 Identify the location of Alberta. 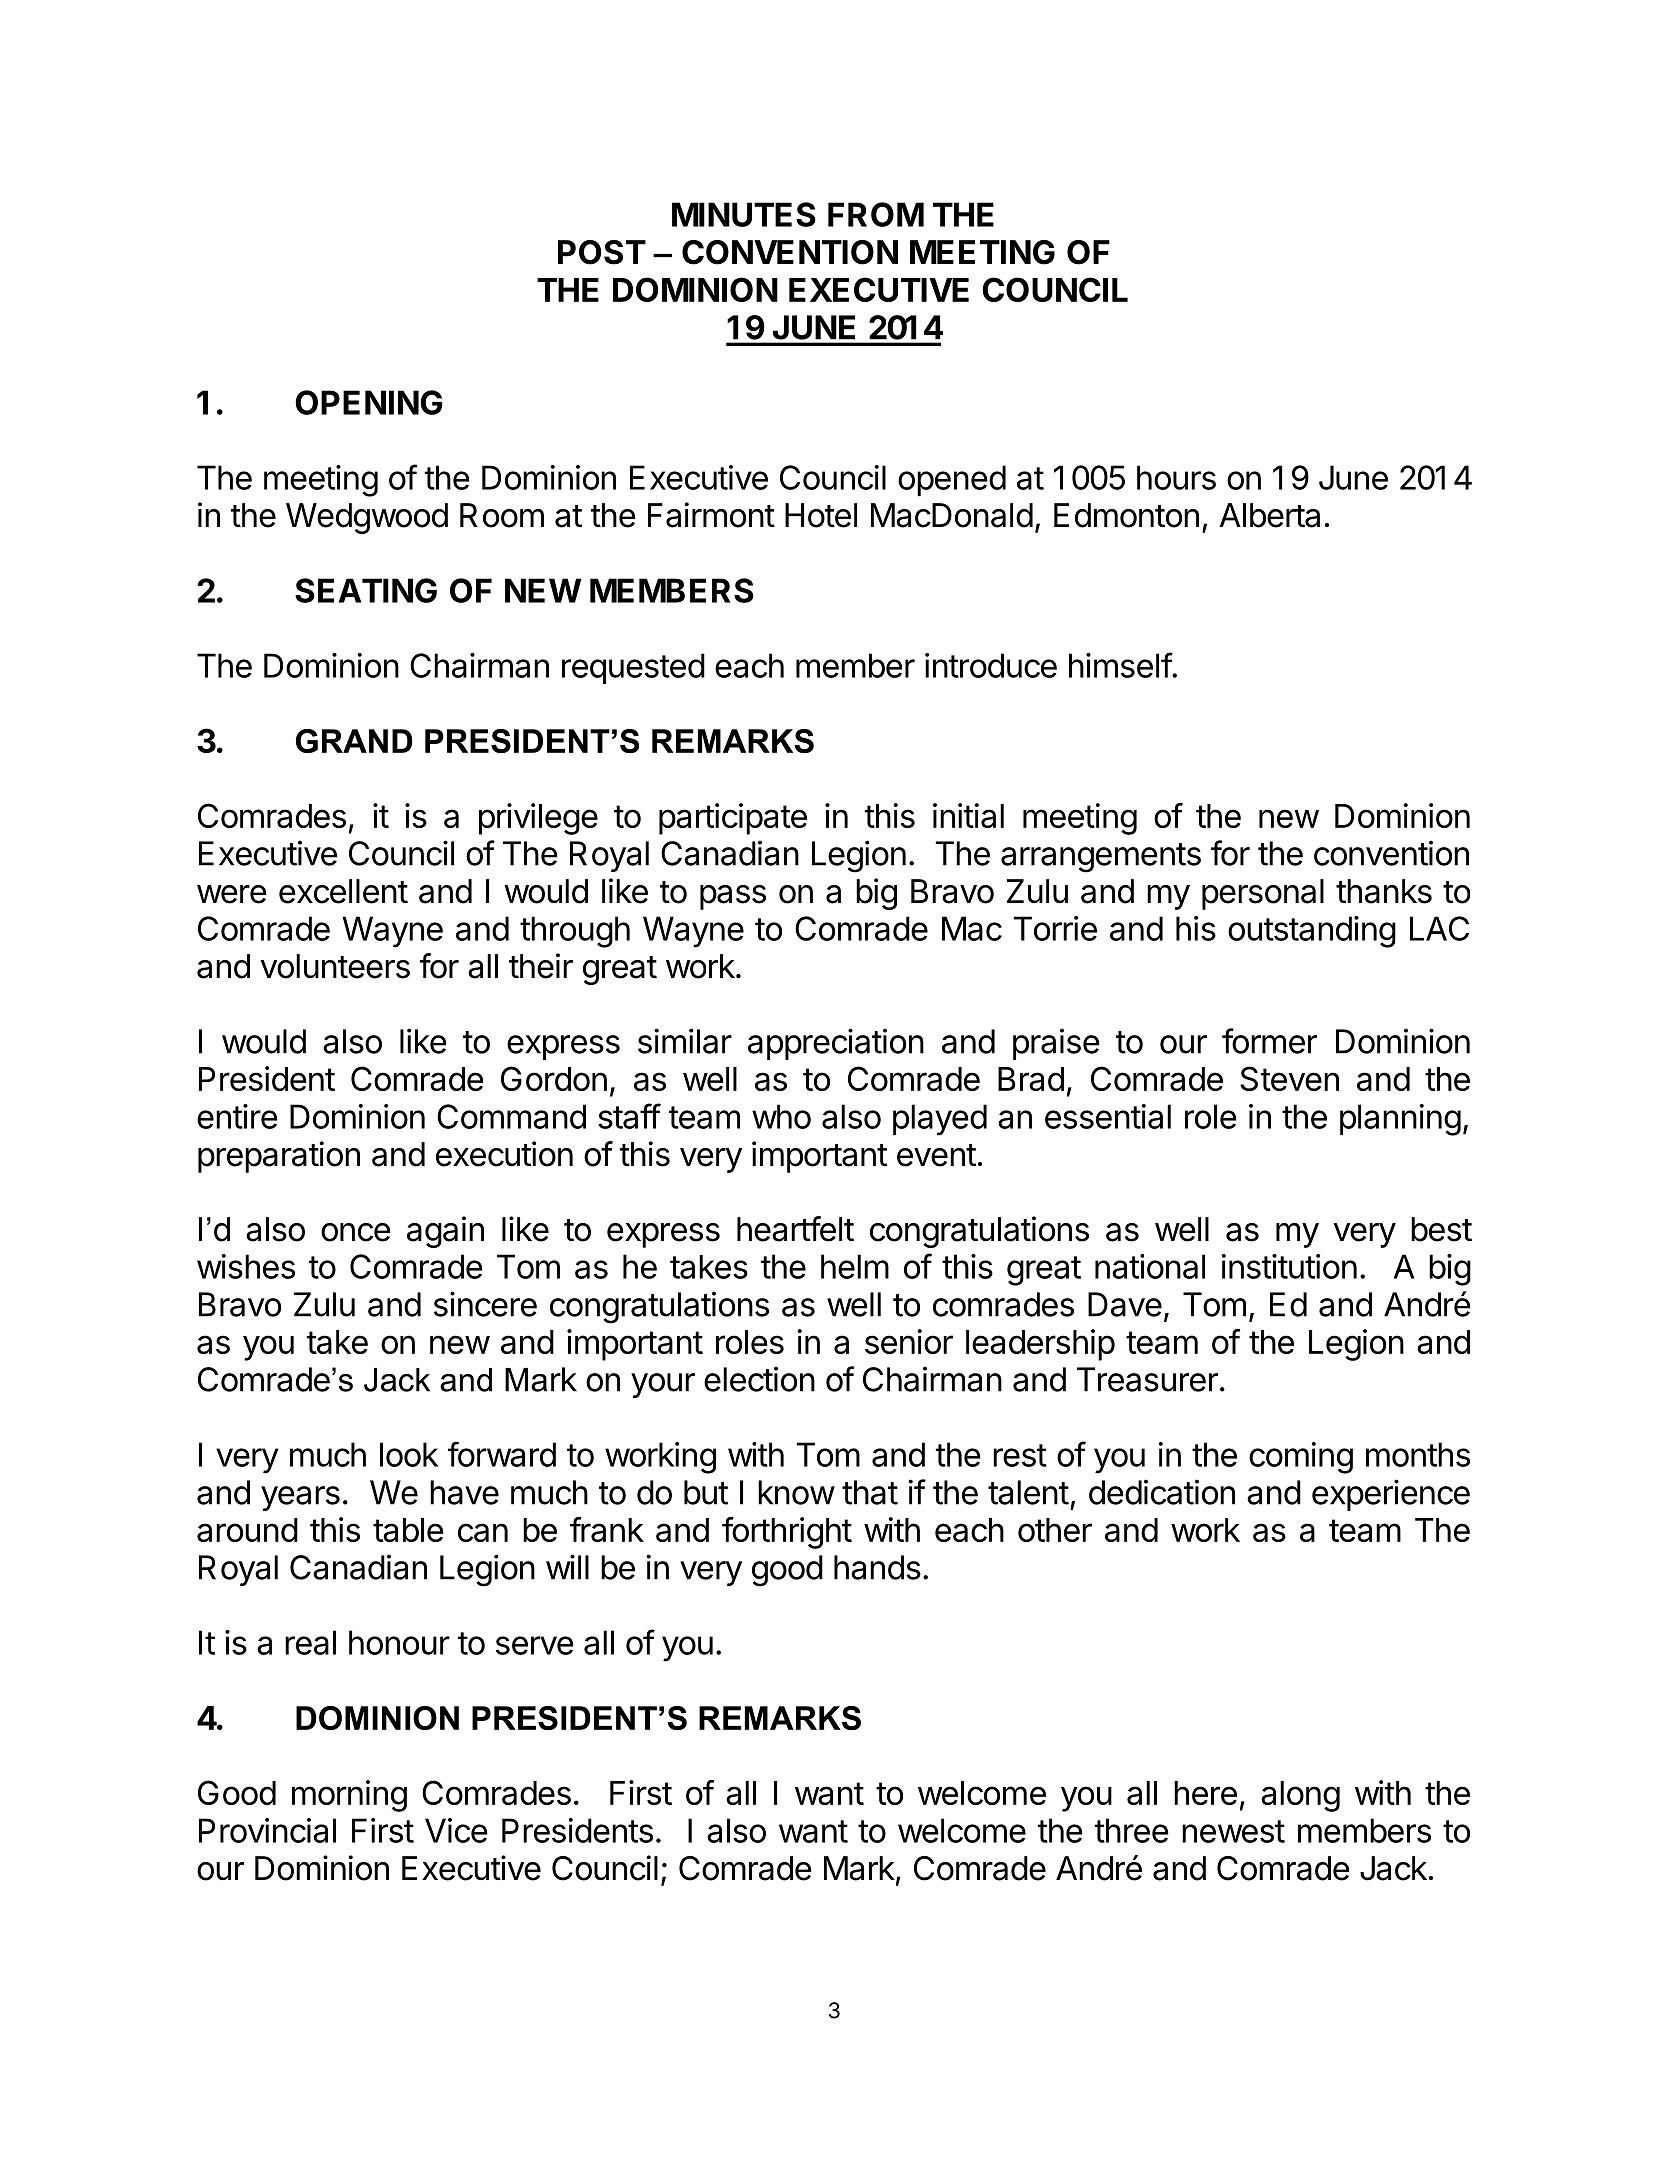
(1269, 515).
